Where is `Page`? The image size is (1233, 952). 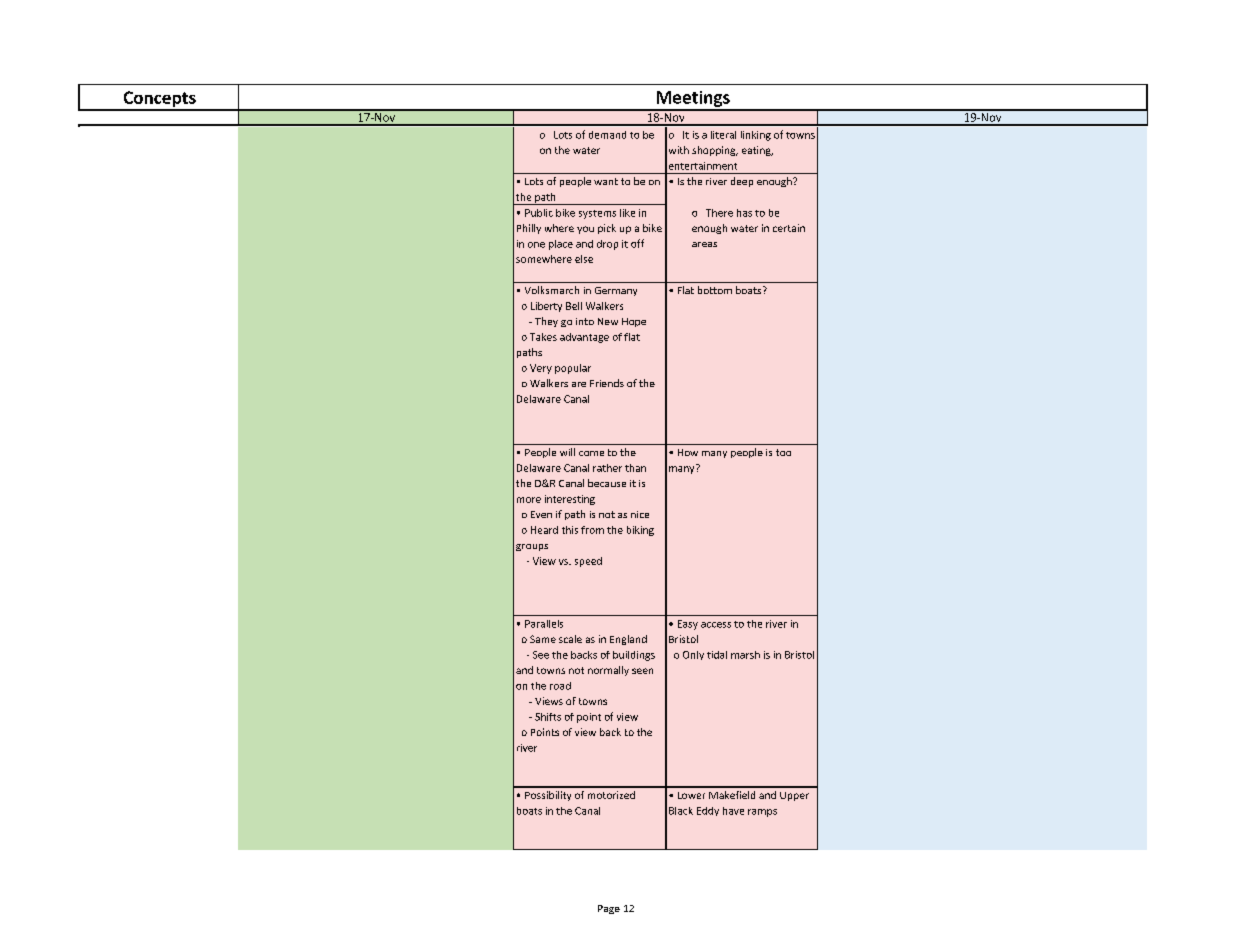 Page is located at coordinates (609, 909).
